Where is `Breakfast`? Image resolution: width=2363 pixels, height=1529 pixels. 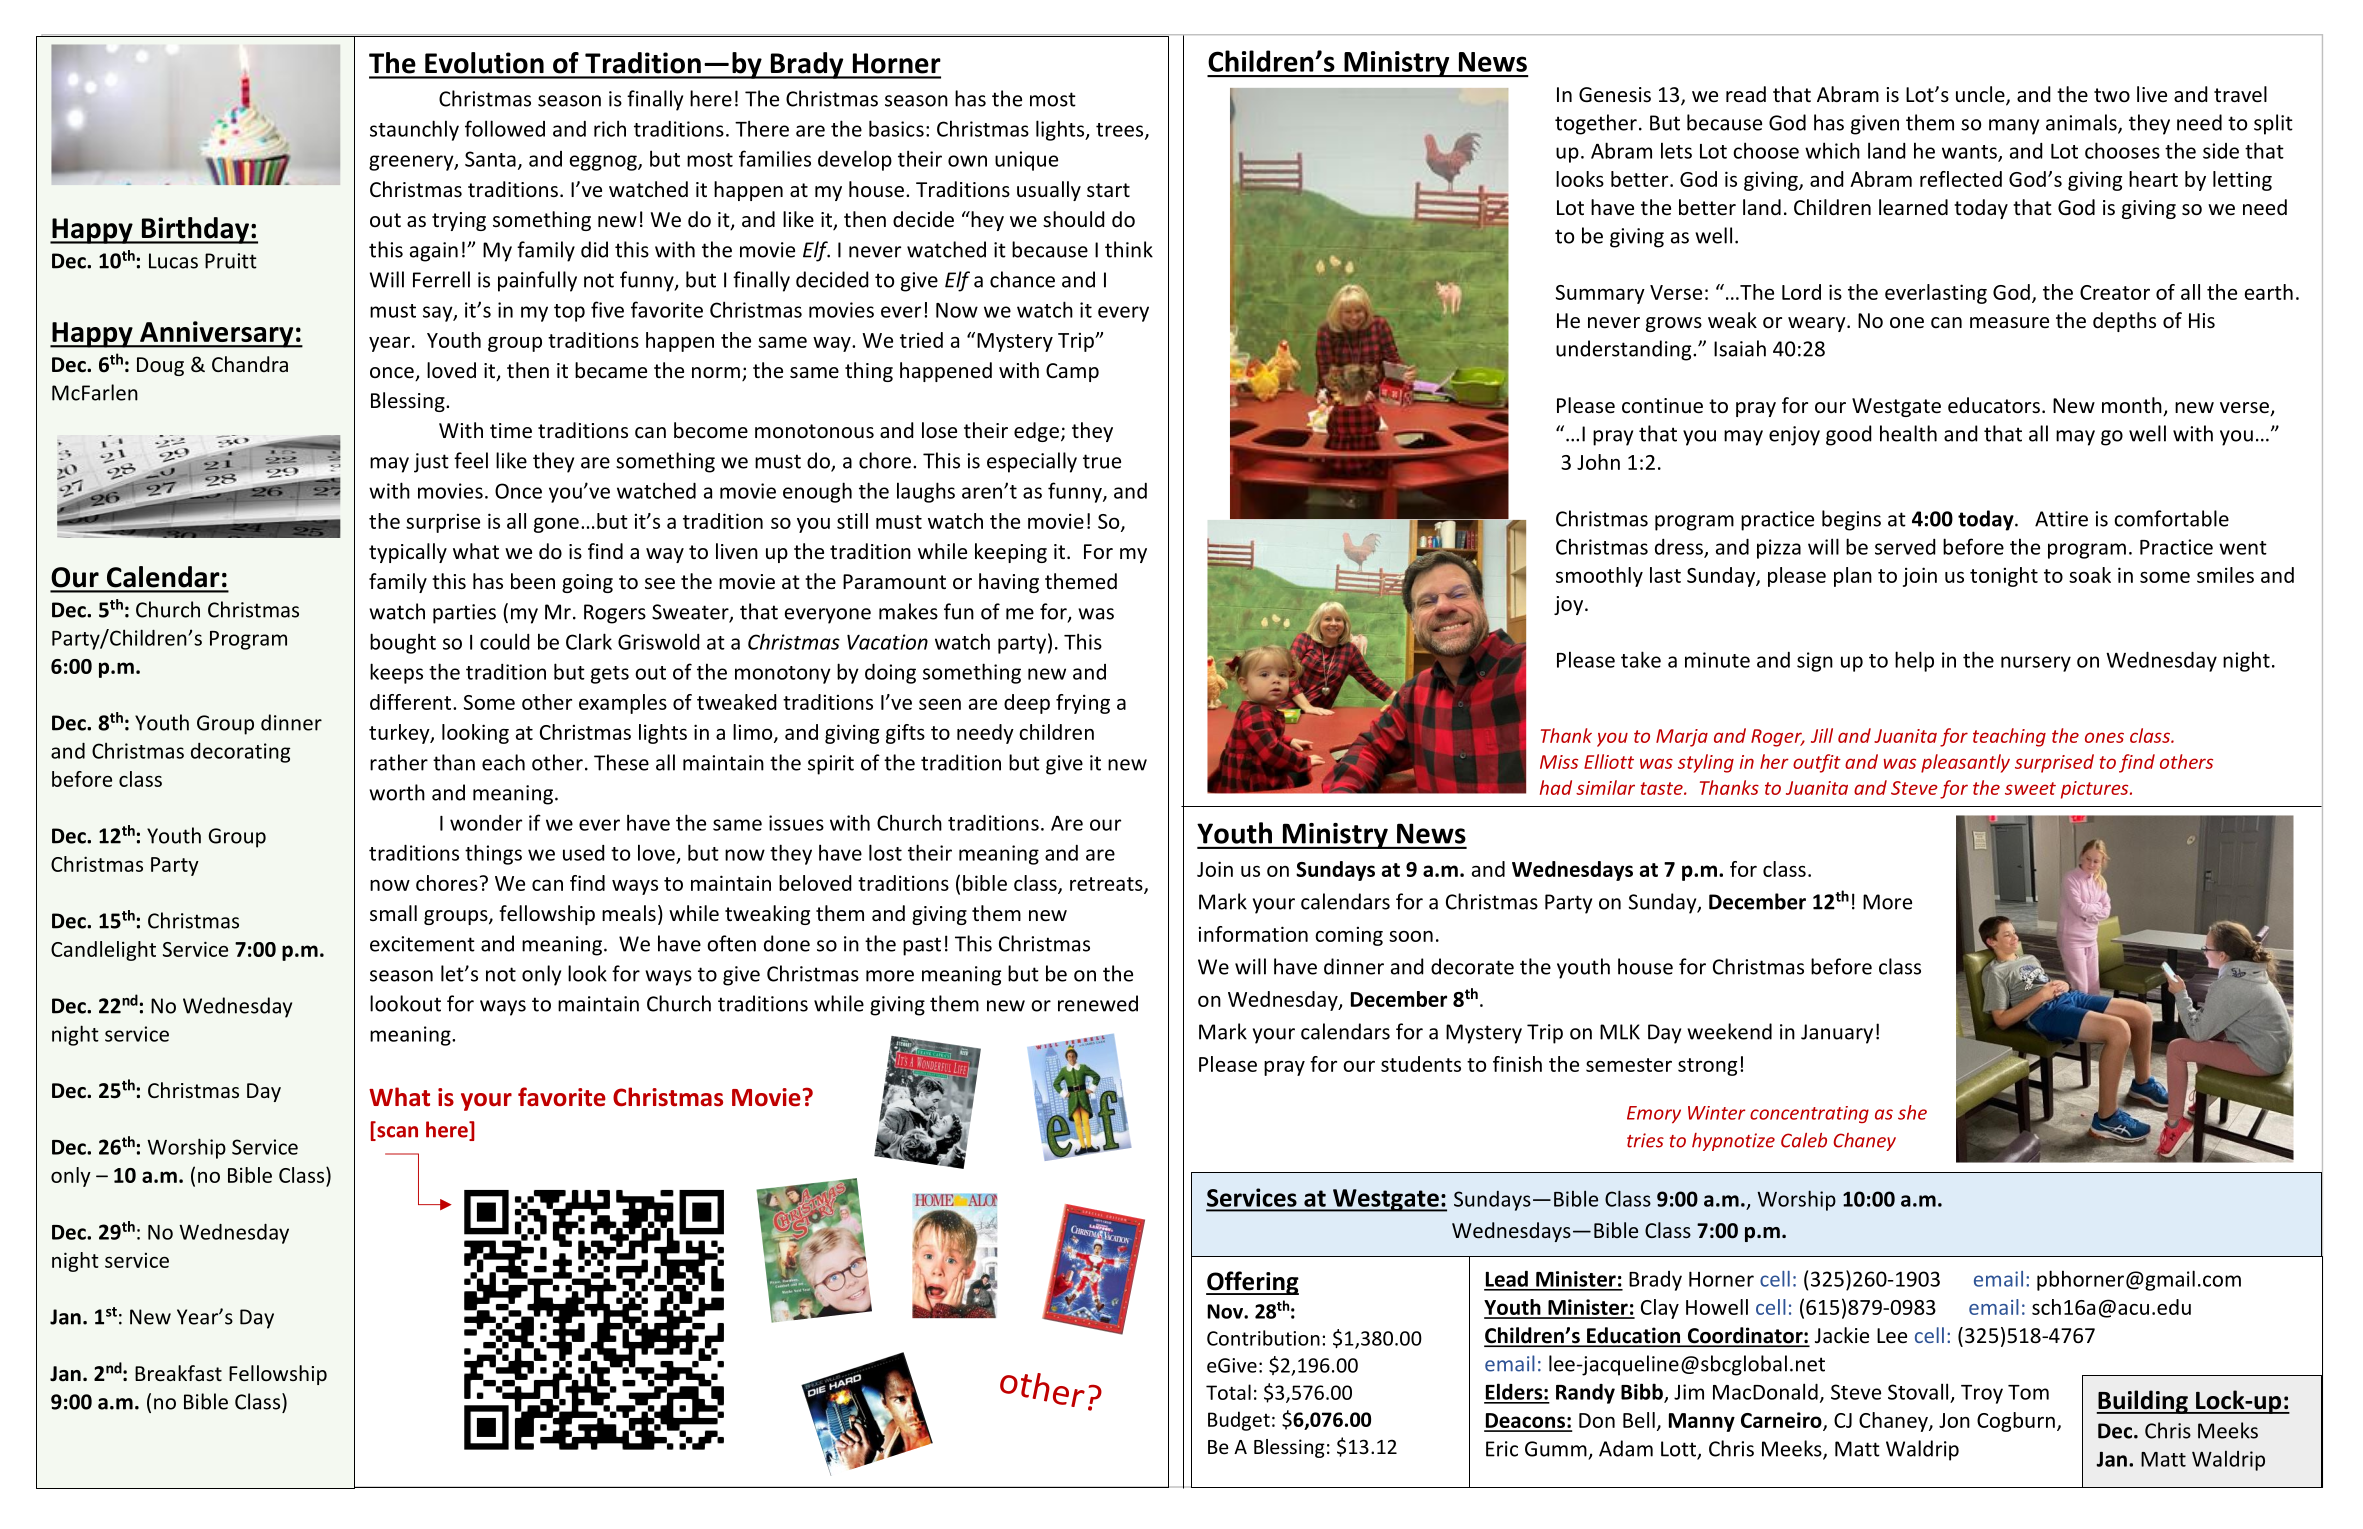
Breakfast is located at coordinates (178, 1373).
